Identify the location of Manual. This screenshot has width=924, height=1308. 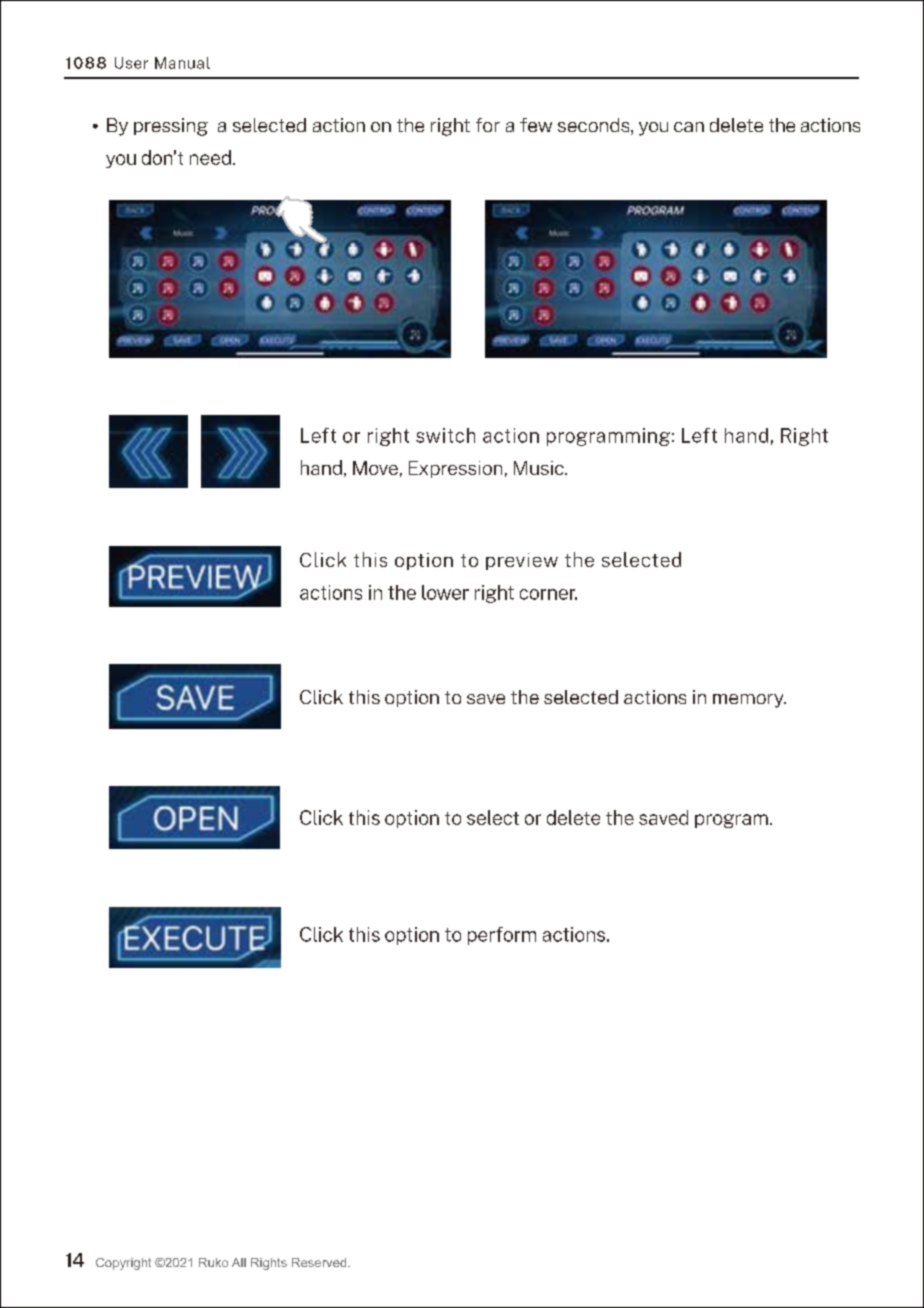
(182, 63).
